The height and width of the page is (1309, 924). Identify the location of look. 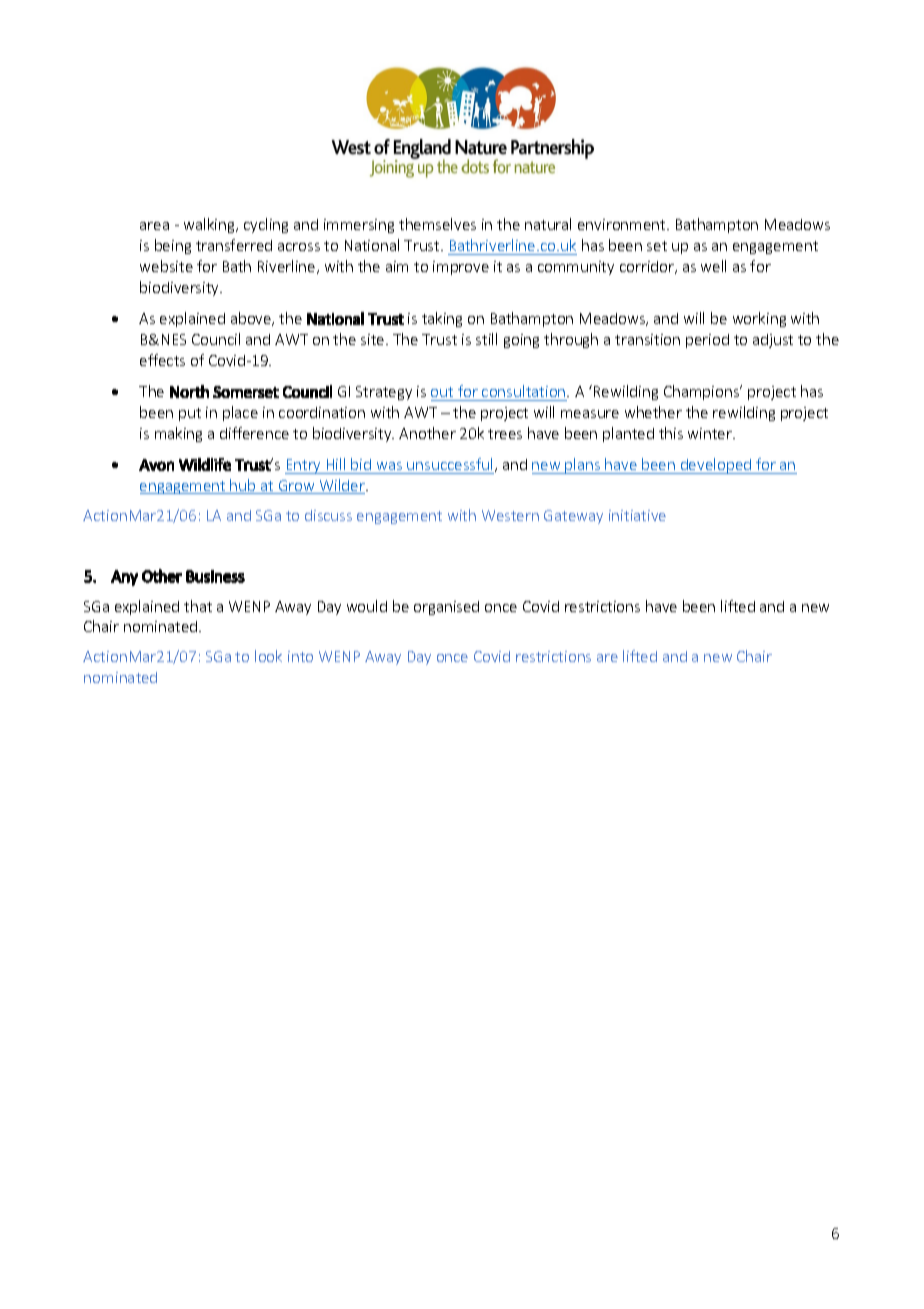
(268, 656).
